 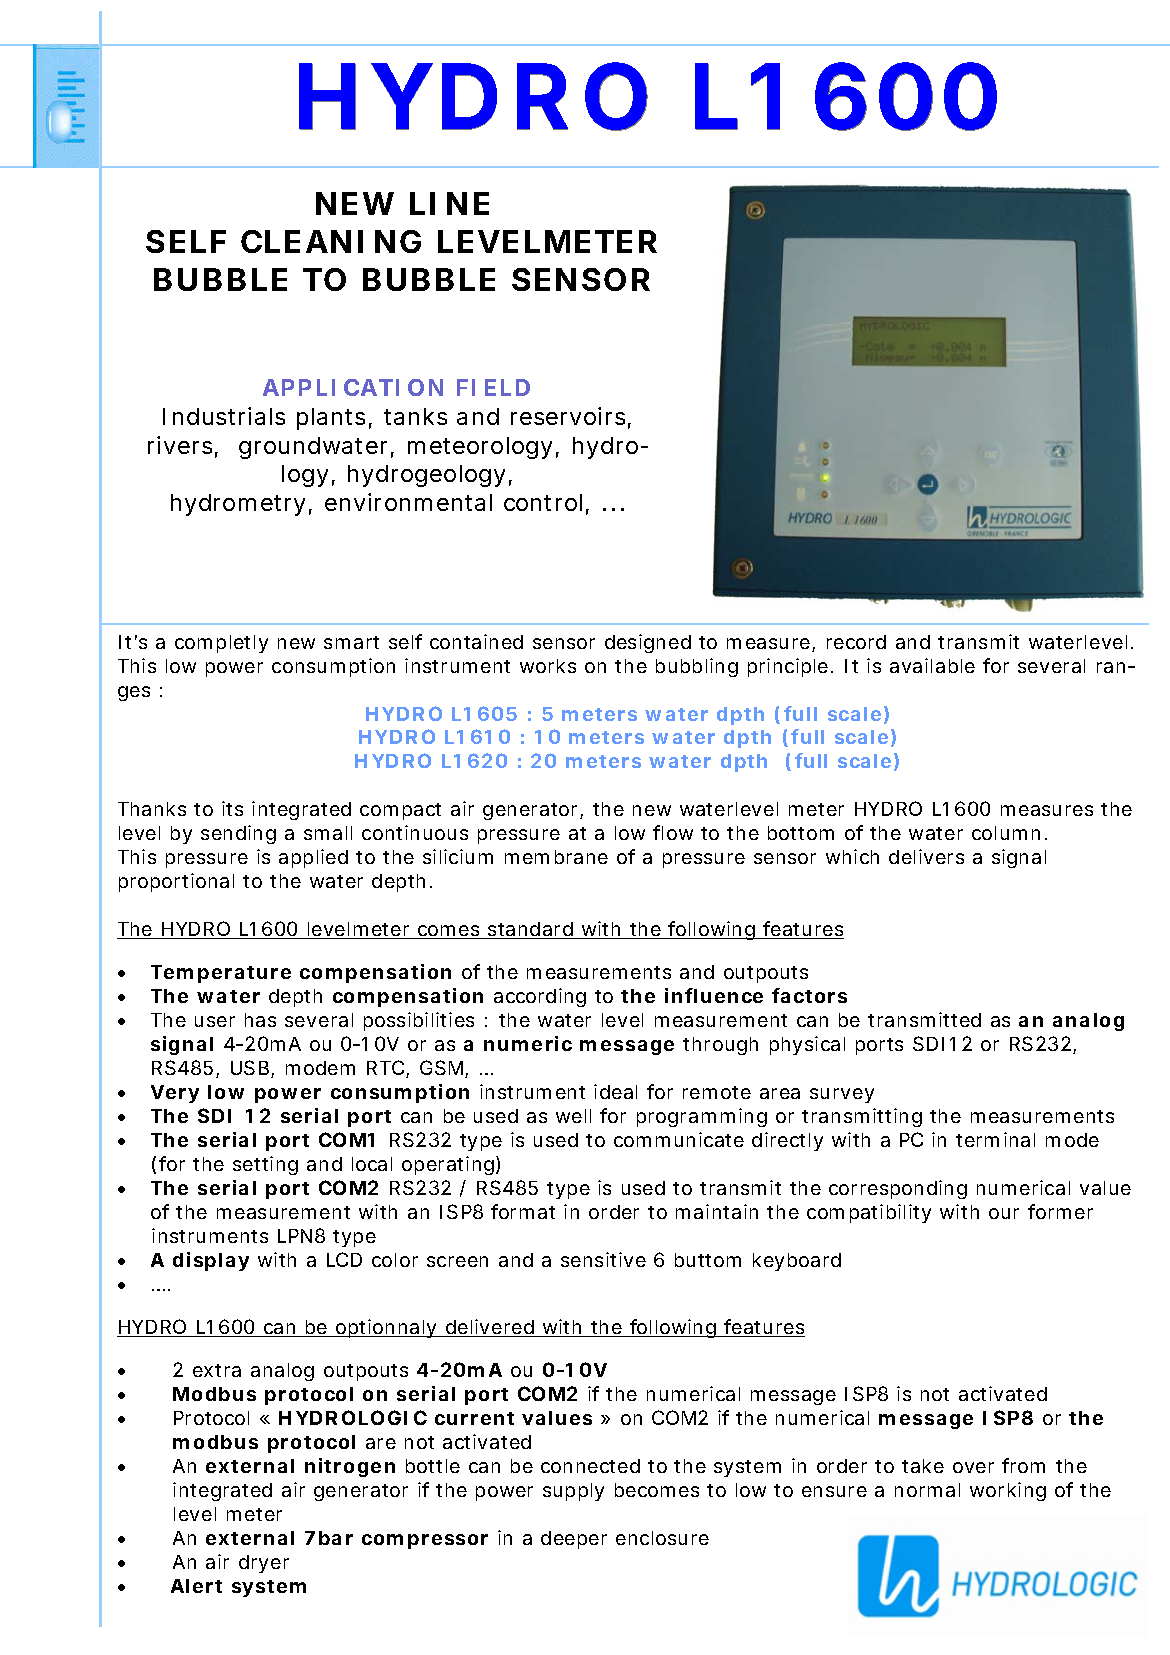 What do you see at coordinates (264, 1564) in the screenshot?
I see `dryer` at bounding box center [264, 1564].
